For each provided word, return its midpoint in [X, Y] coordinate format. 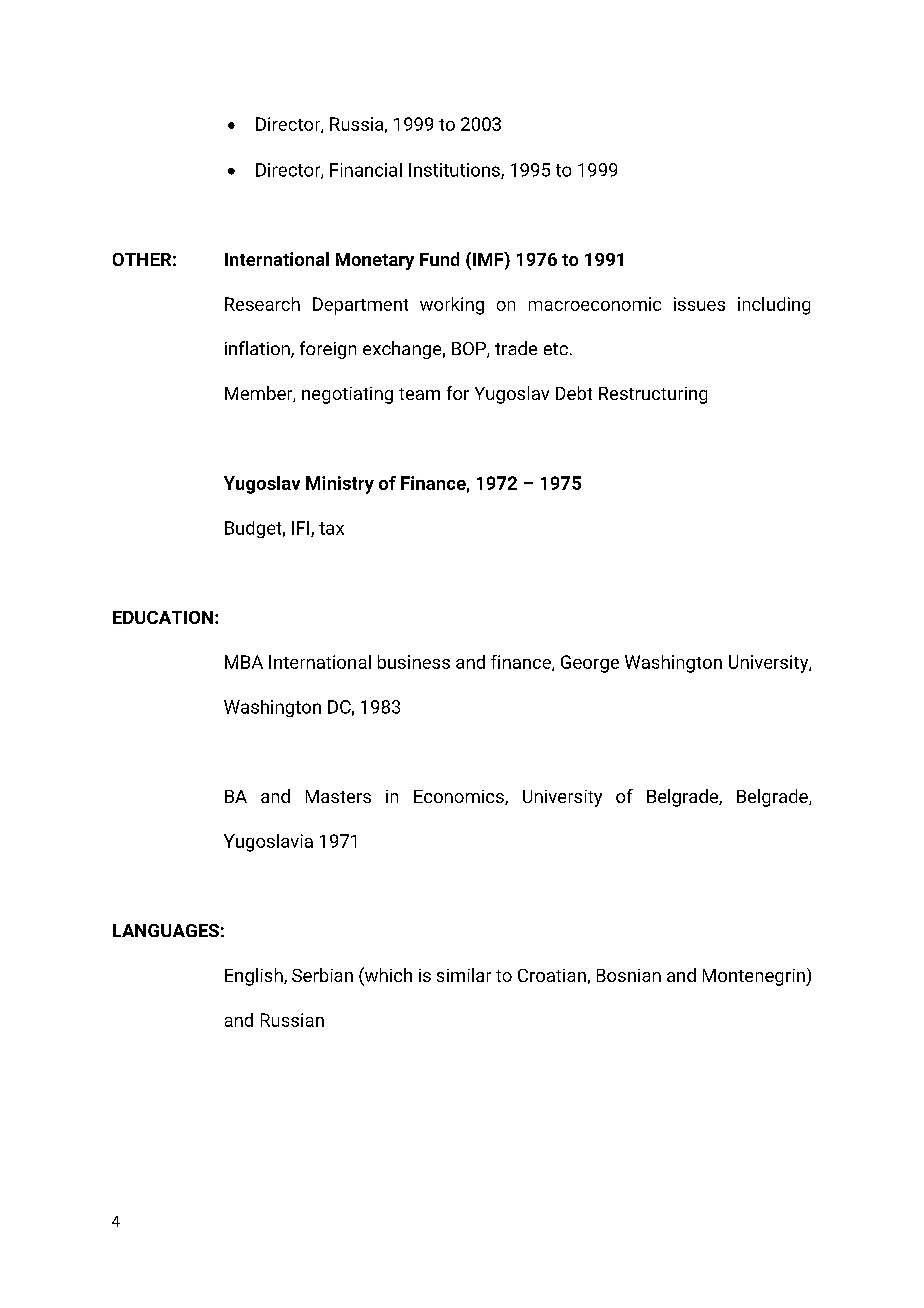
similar [464, 975]
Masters [338, 796]
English [255, 977]
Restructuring [653, 395]
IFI [302, 529]
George [590, 664]
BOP [470, 350]
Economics [460, 797]
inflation [258, 349]
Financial [366, 170]
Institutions [455, 171]
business [414, 662]
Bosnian [629, 975]
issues [699, 304]
